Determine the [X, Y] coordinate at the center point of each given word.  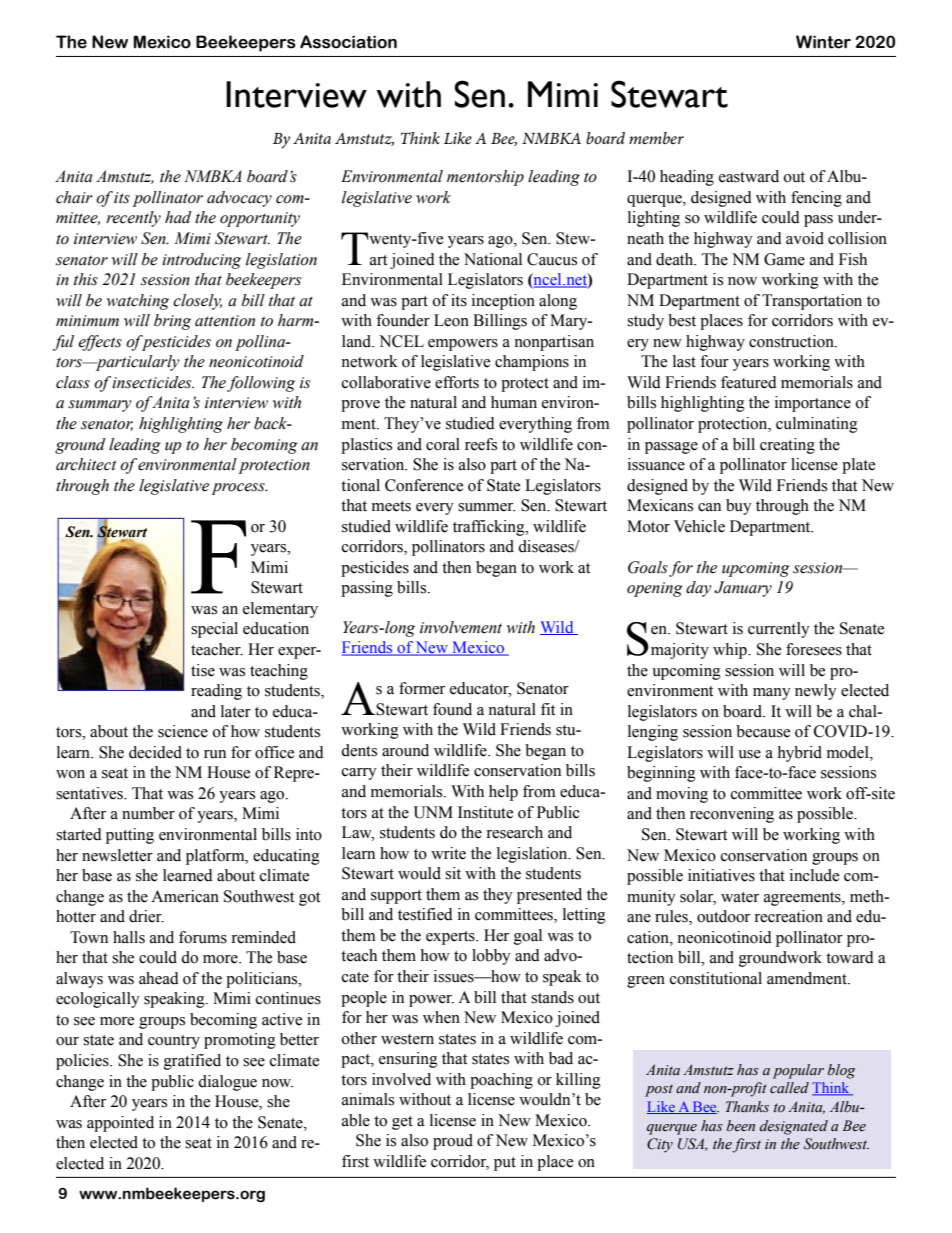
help [503, 793]
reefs [481, 444]
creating [787, 446]
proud [453, 1142]
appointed [120, 1124]
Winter [823, 42]
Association [348, 42]
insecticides [153, 382]
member [656, 138]
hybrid [799, 754]
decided [155, 752]
